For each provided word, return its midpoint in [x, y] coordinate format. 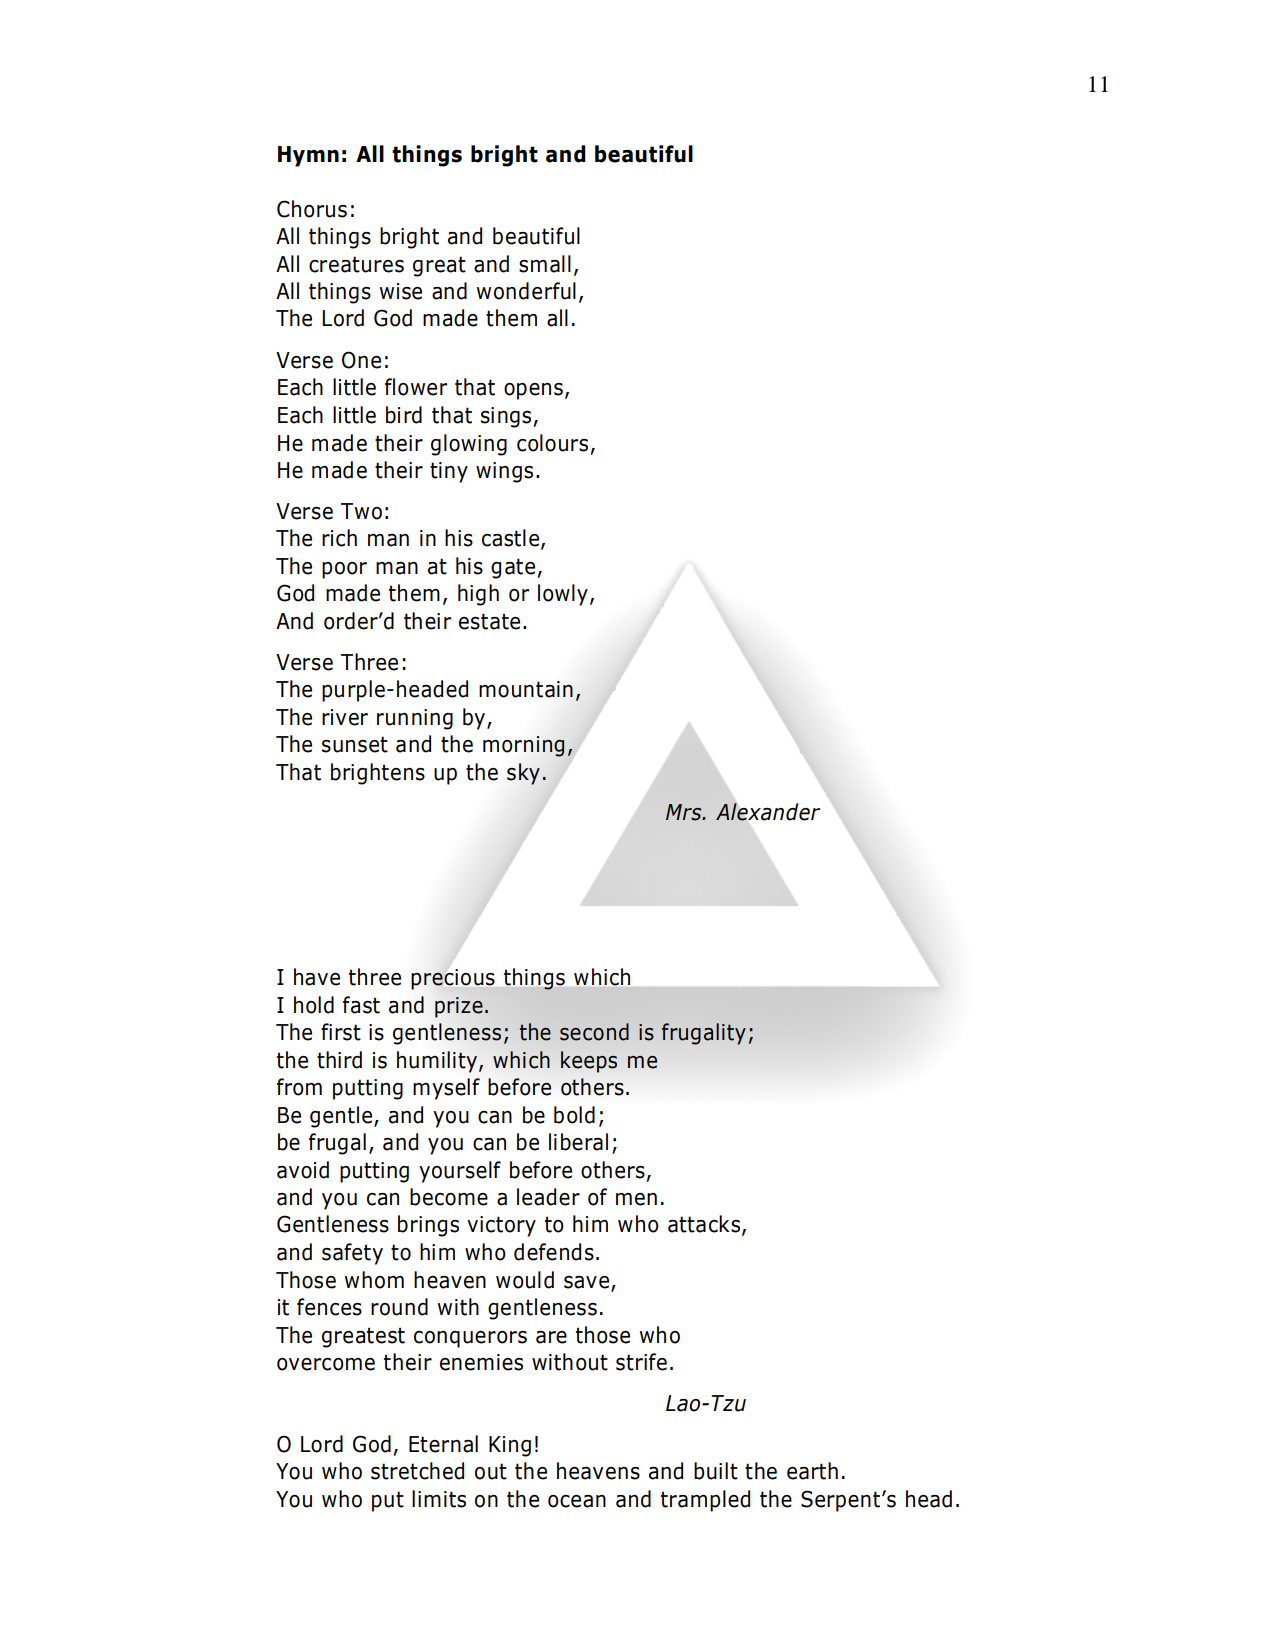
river [345, 717]
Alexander [768, 812]
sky [523, 774]
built [716, 1471]
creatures [356, 264]
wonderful [526, 291]
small [545, 264]
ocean [577, 1501]
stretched [417, 1471]
